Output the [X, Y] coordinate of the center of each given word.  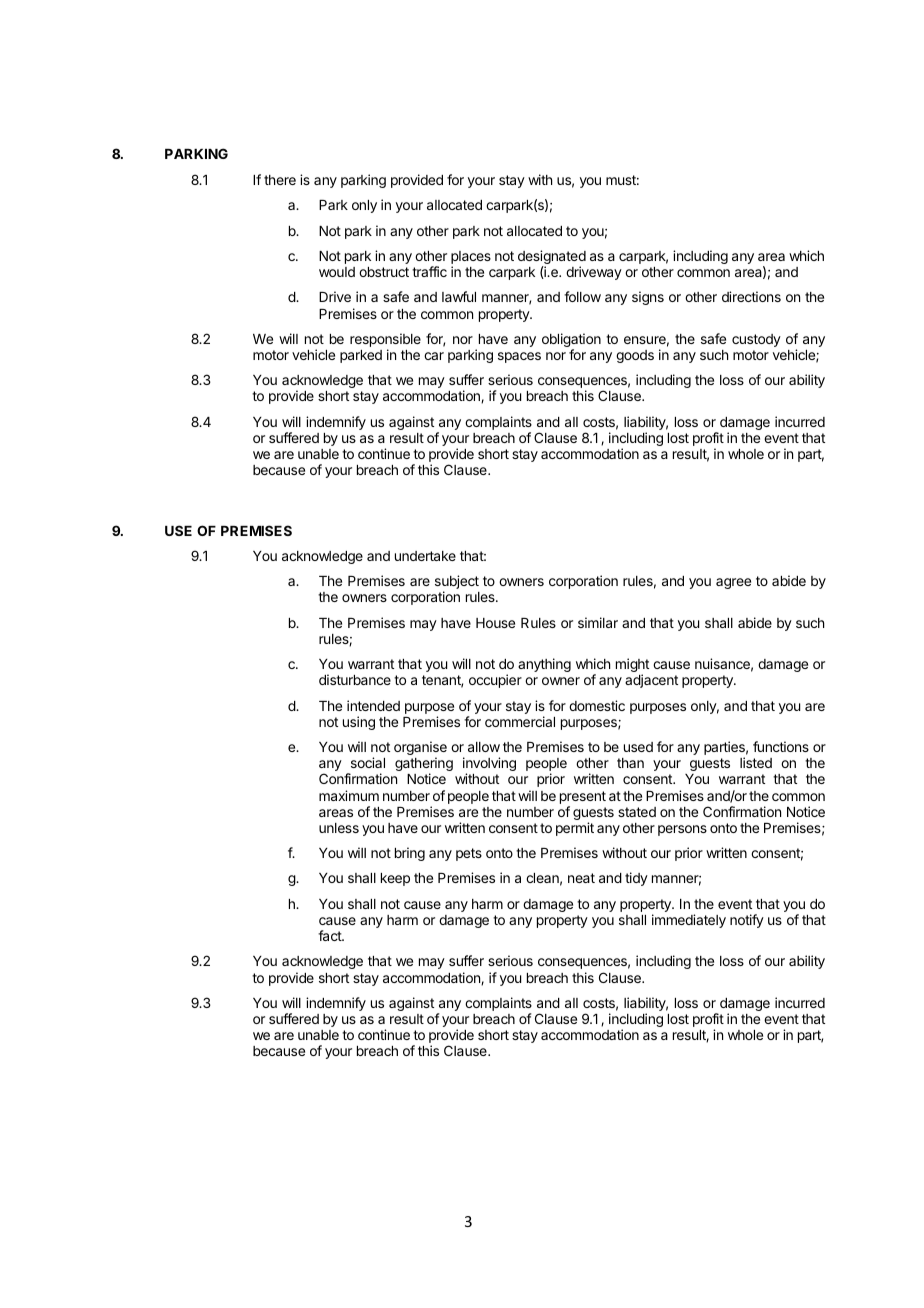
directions [751, 296]
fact [330, 935]
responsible [385, 341]
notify [747, 921]
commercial [520, 721]
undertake [425, 556]
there [280, 180]
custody [756, 340]
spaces [519, 357]
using [359, 723]
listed [756, 762]
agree [733, 583]
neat [581, 878]
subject [457, 583]
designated [552, 258]
